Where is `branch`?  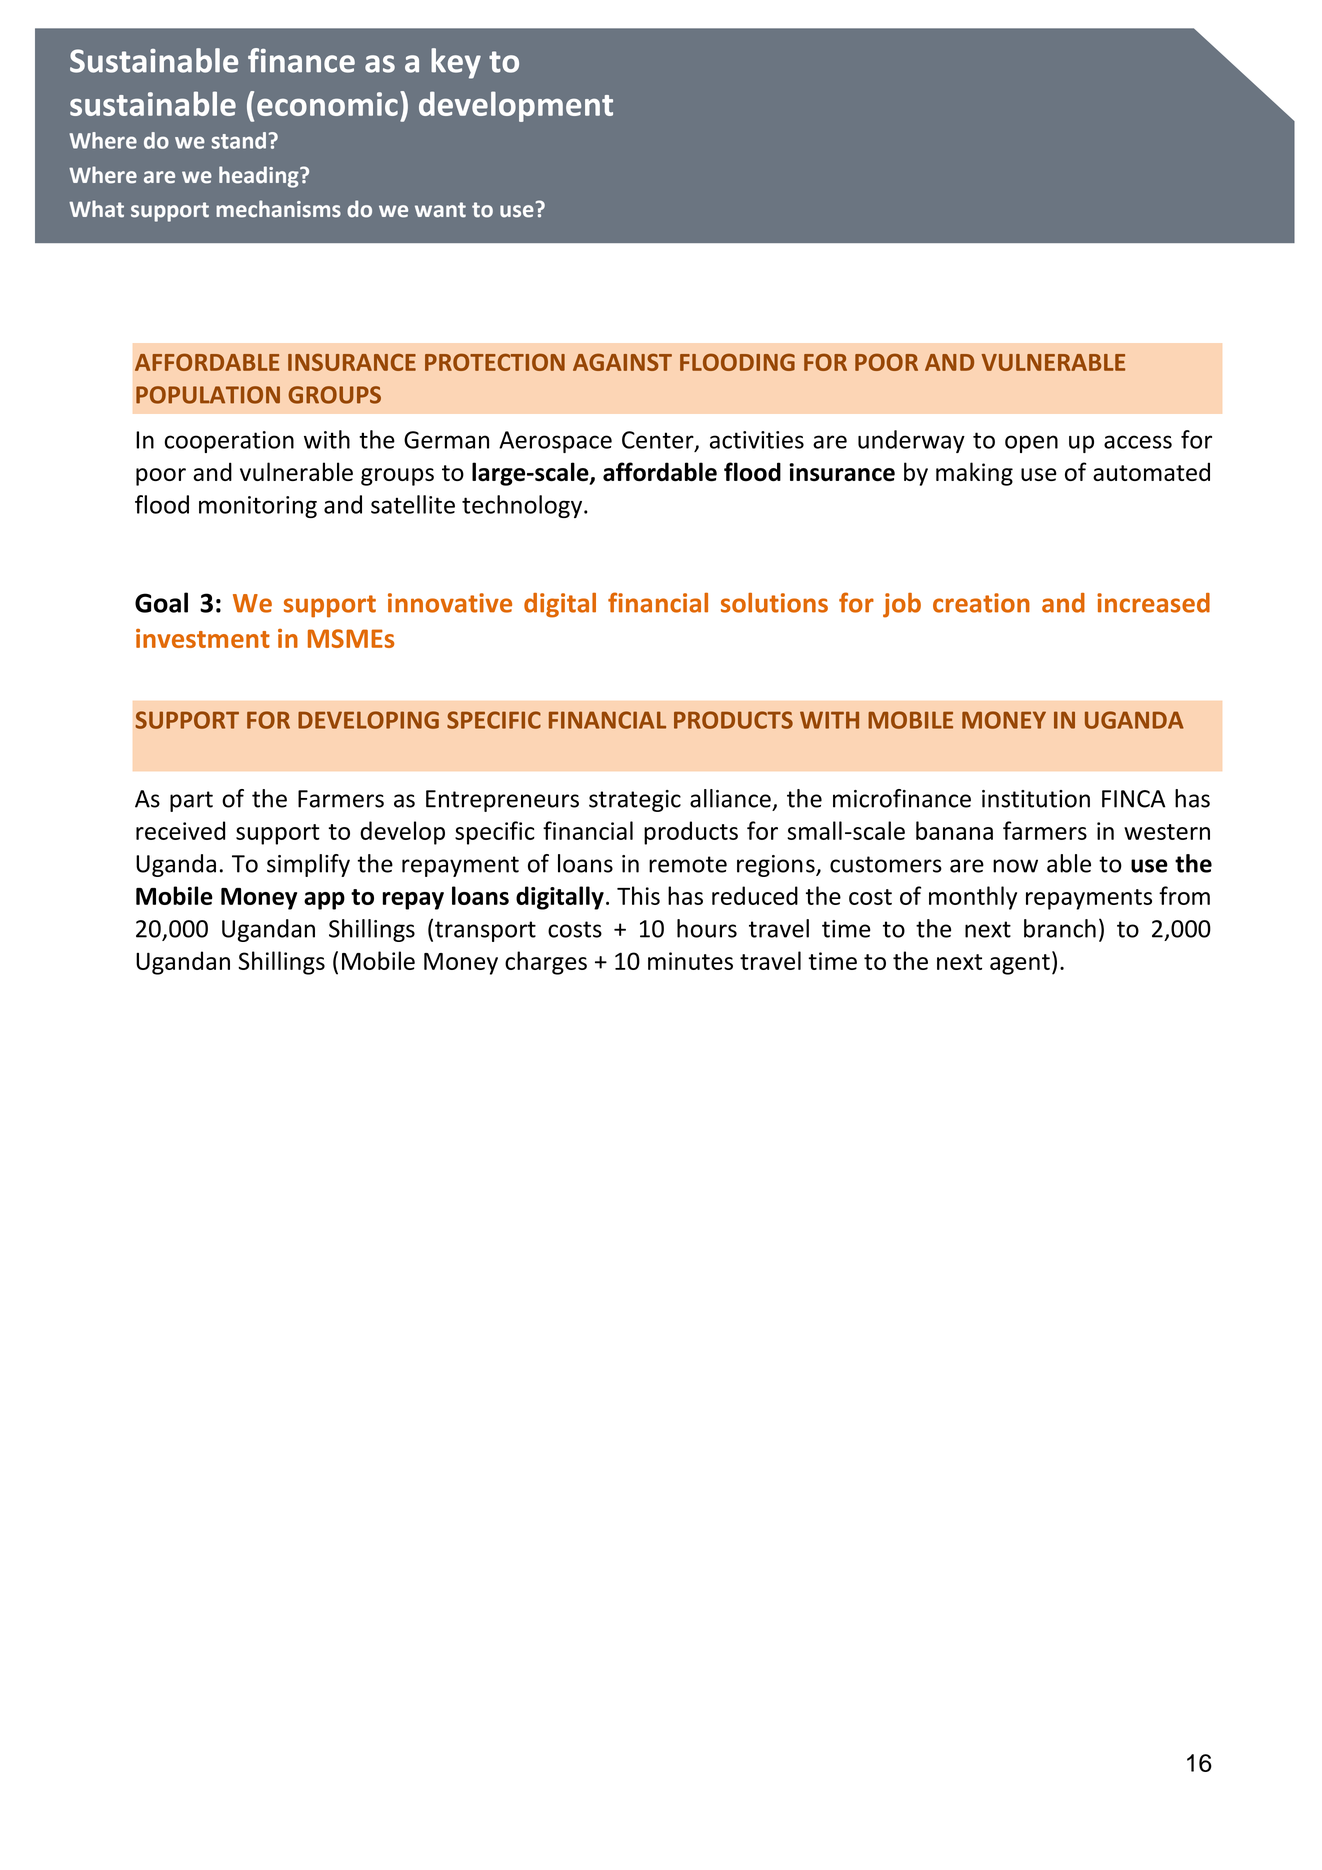
branch is located at coordinates (1060, 928).
